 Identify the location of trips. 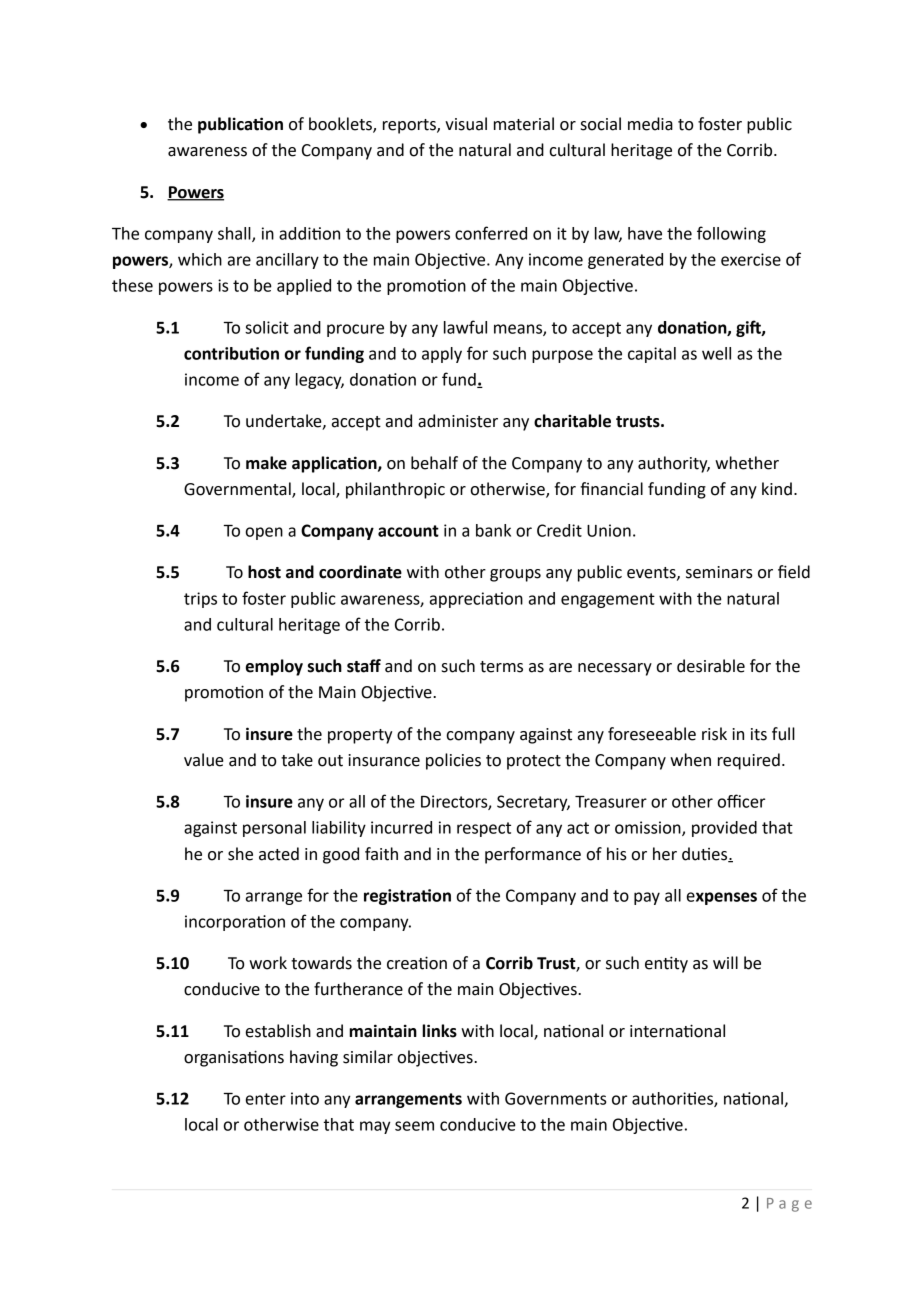
(200, 600).
